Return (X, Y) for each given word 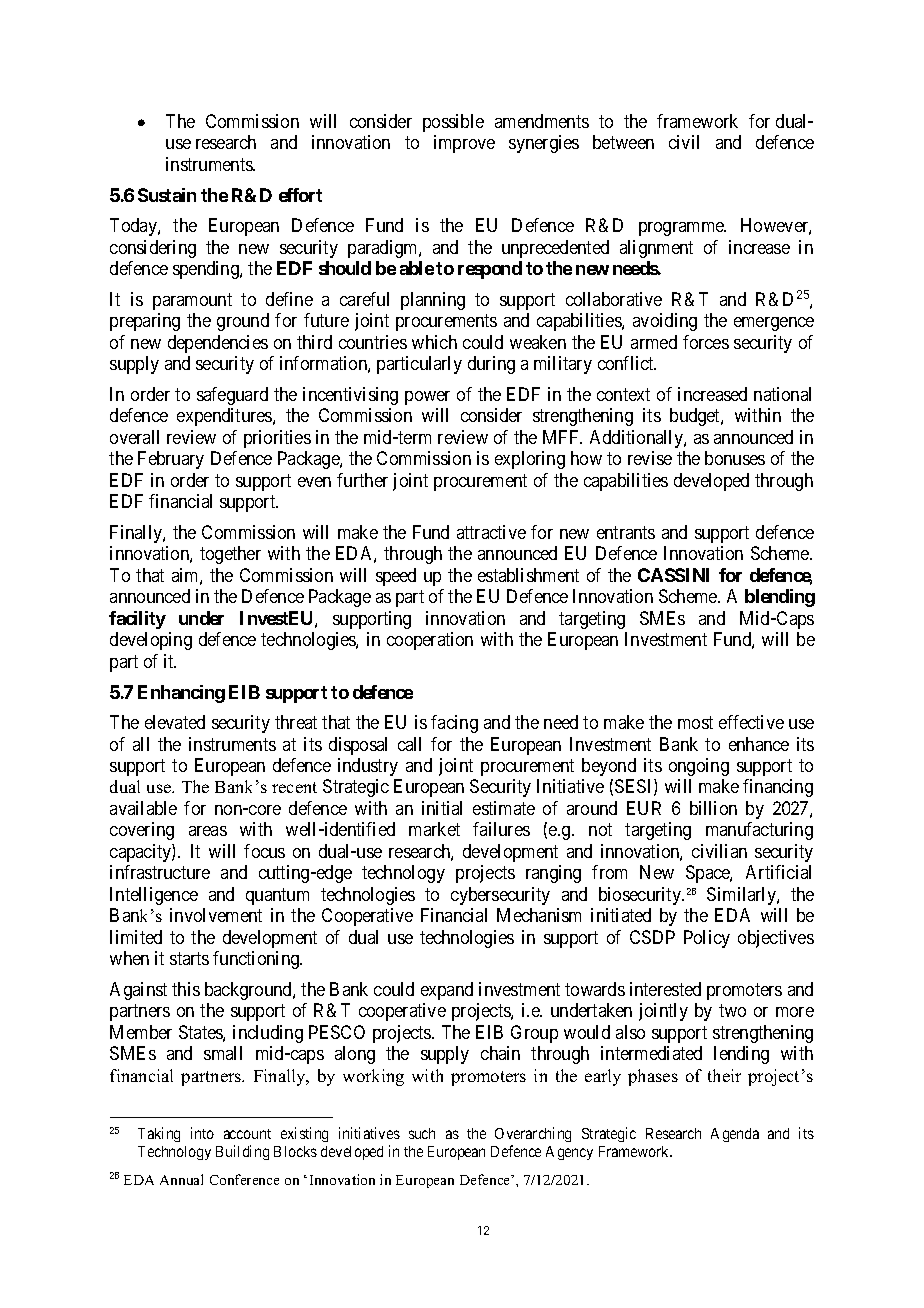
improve (464, 144)
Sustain (167, 195)
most (695, 722)
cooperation (430, 641)
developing (151, 641)
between (623, 142)
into (202, 1133)
